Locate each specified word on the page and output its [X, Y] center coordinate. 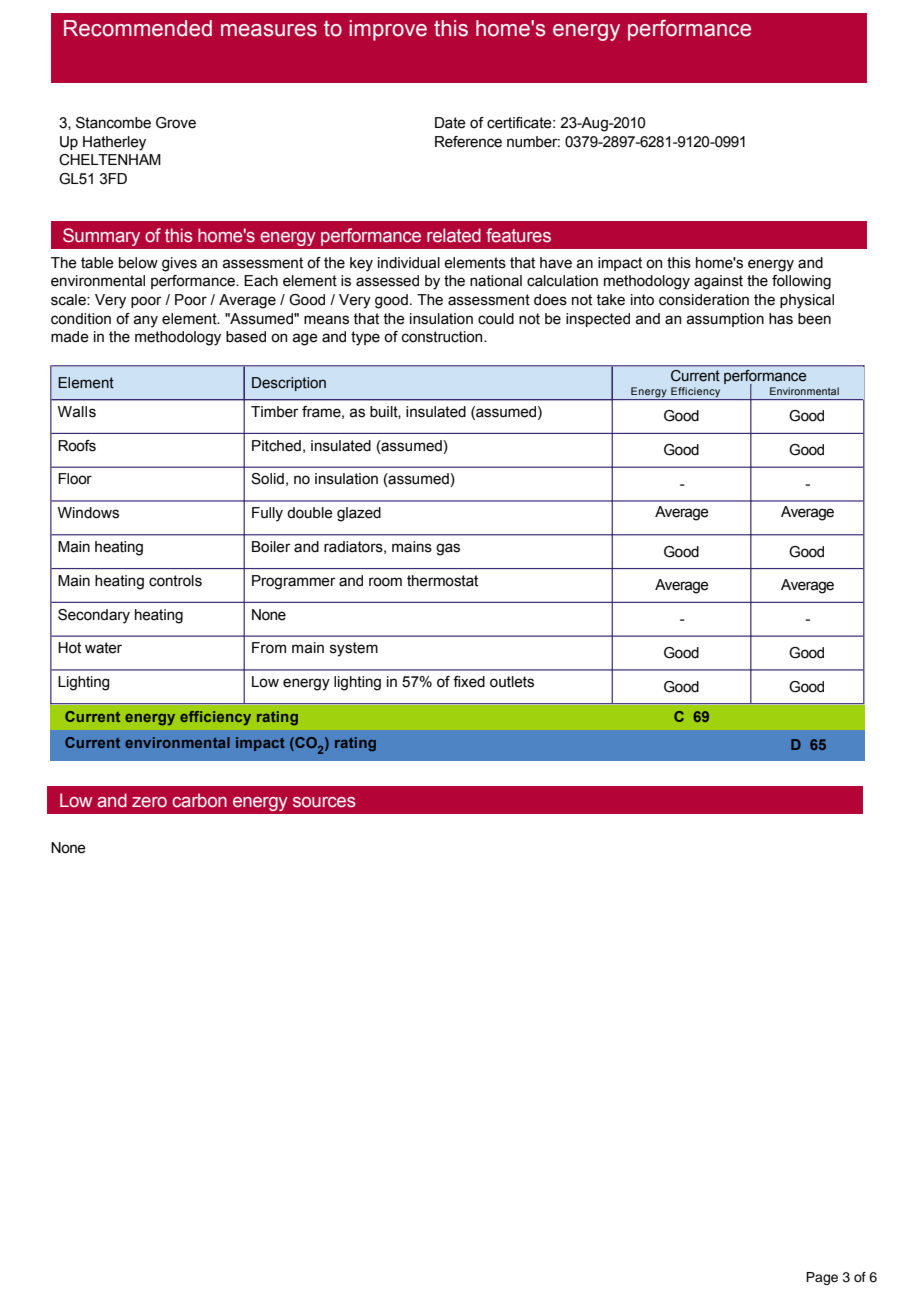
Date [450, 123]
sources [324, 802]
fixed [469, 682]
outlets [512, 682]
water [103, 648]
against [718, 282]
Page [822, 1278]
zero [149, 802]
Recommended [138, 28]
